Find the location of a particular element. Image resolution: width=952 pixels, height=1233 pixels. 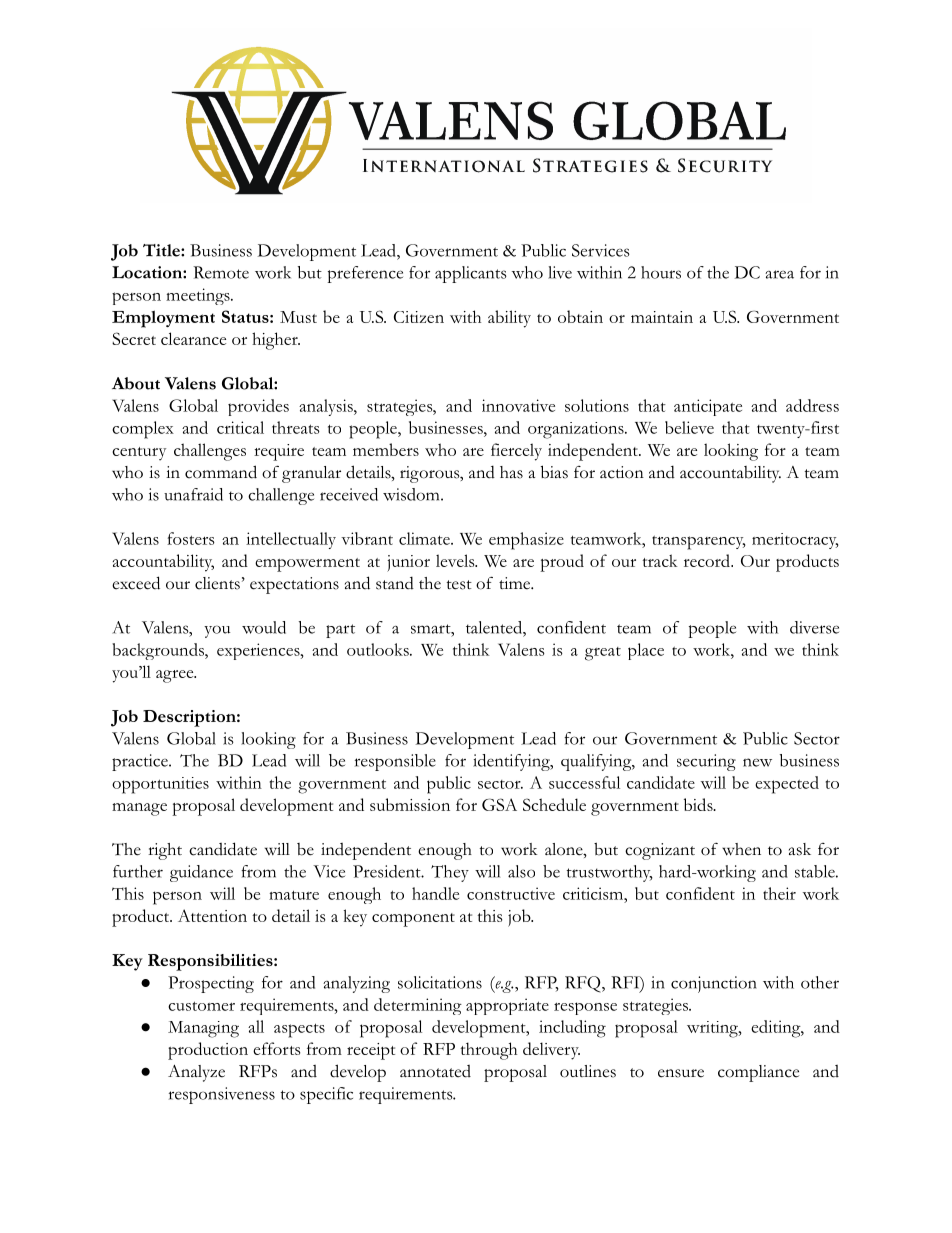

record is located at coordinates (708, 560).
